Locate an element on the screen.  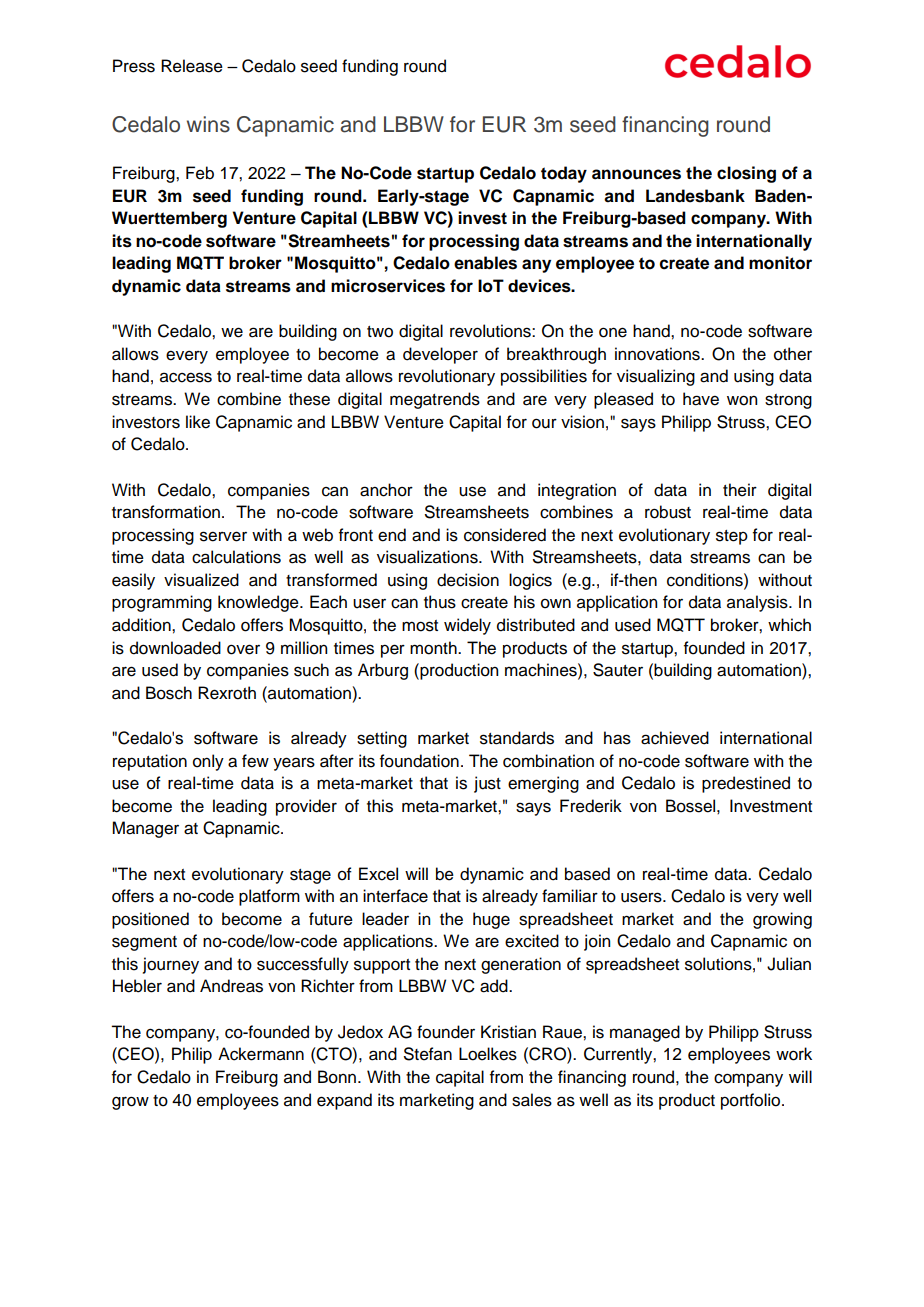
decision is located at coordinates (468, 580).
